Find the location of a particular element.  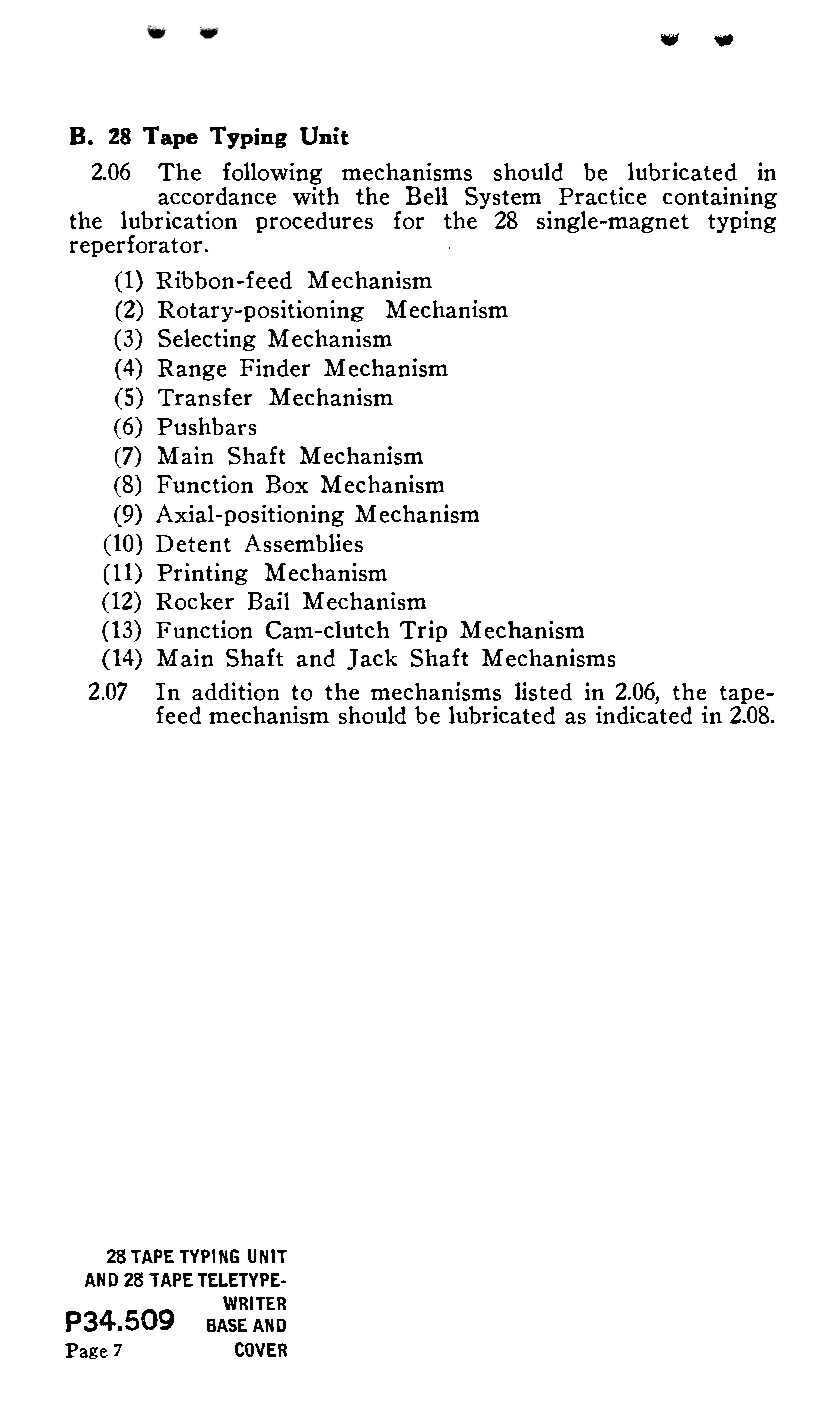

lubrication is located at coordinates (179, 220).
